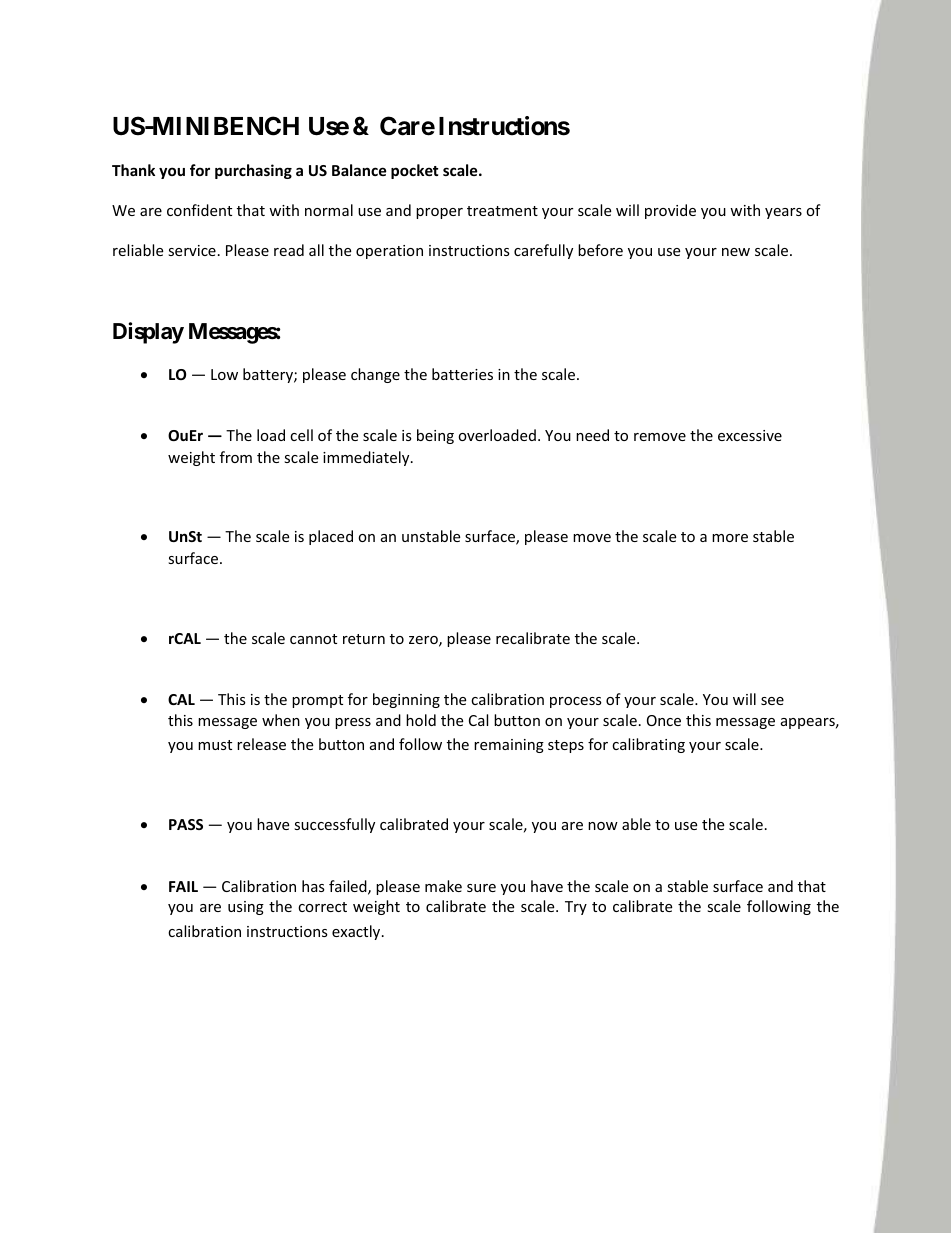 Image resolution: width=952 pixels, height=1233 pixels. What do you see at coordinates (406, 700) in the screenshot?
I see `beginning` at bounding box center [406, 700].
